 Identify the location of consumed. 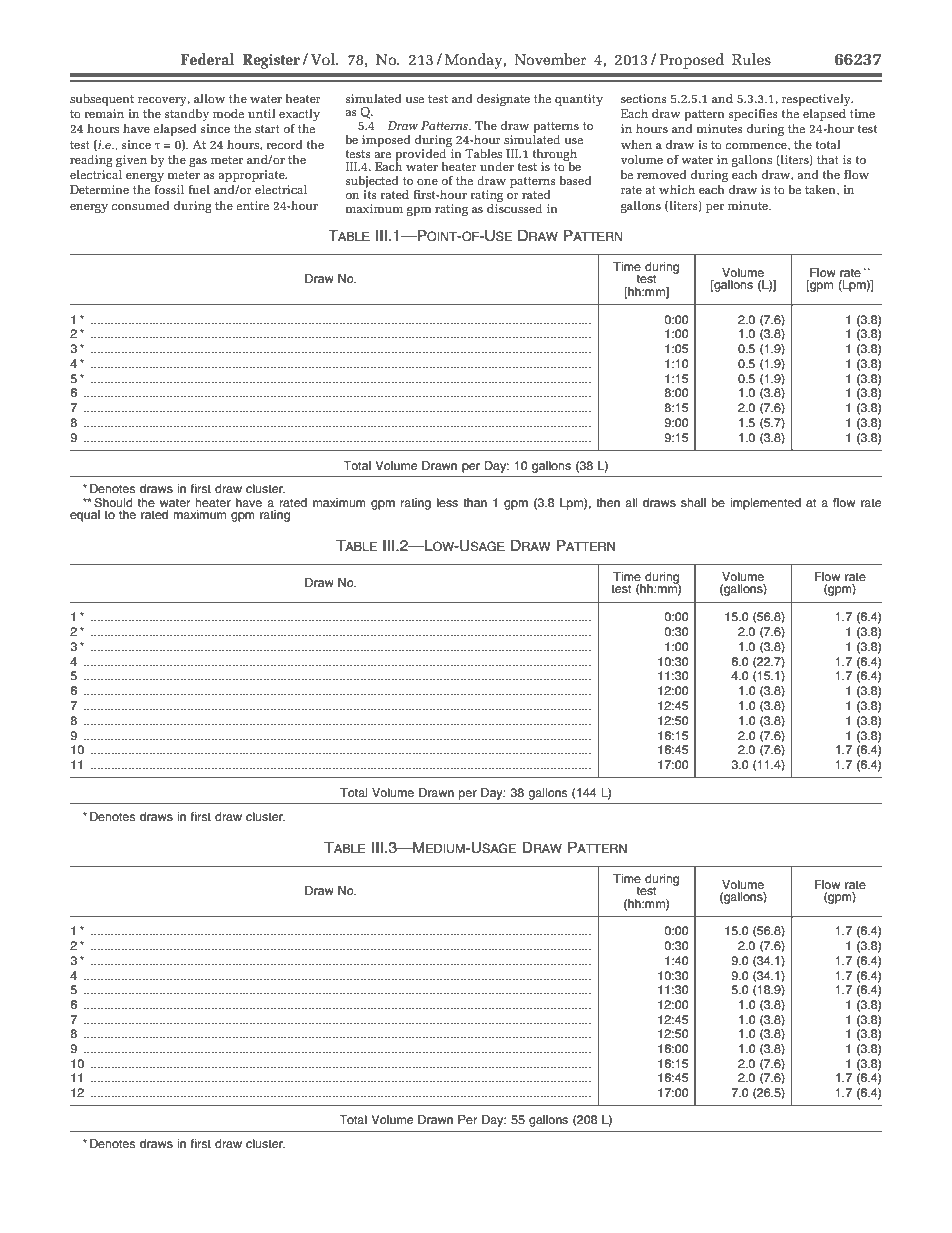
(141, 205).
